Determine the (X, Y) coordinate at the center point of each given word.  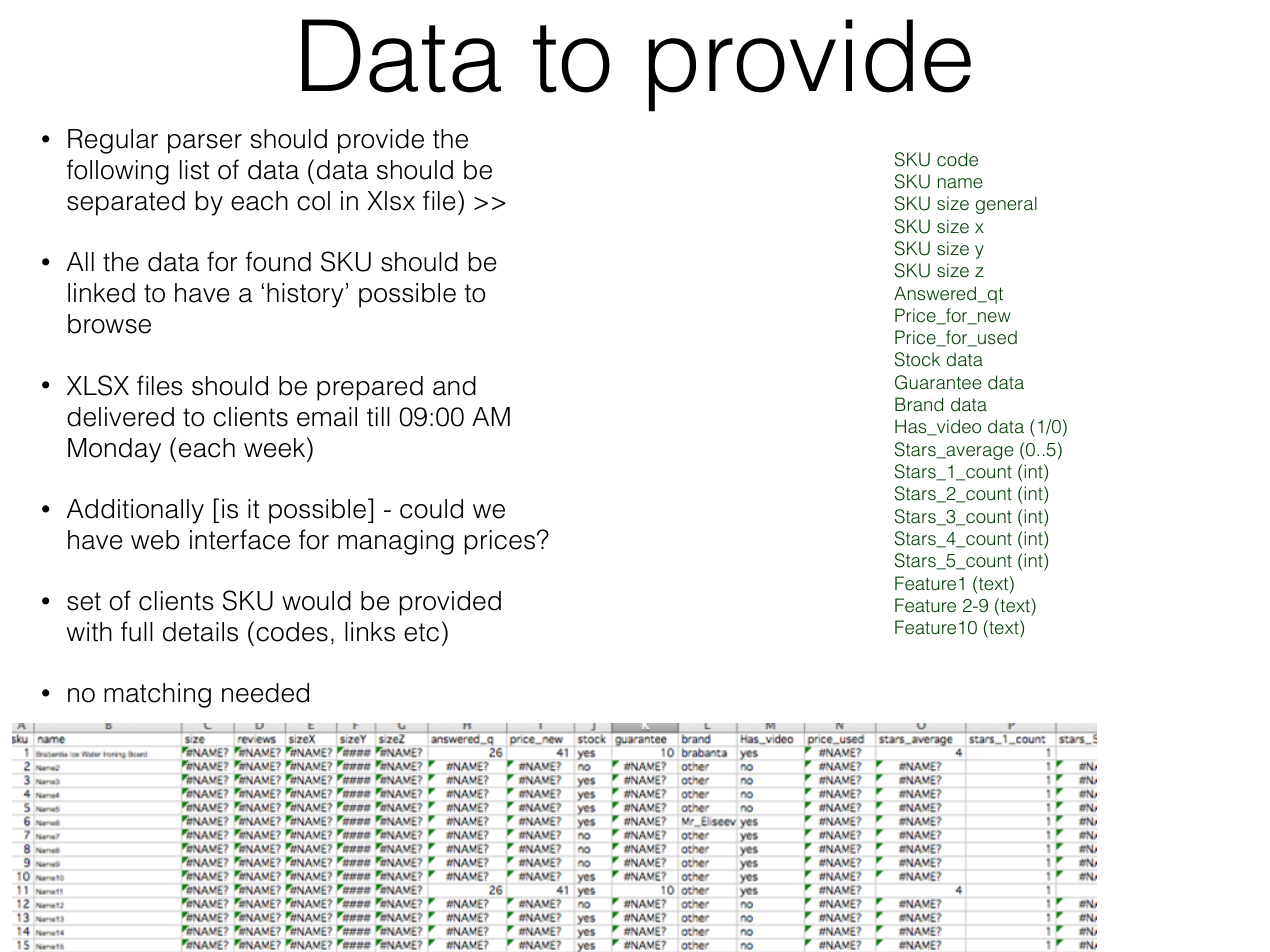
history (305, 295)
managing (396, 542)
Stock (917, 359)
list (195, 170)
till (378, 417)
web (155, 540)
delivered (120, 417)
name (960, 183)
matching (157, 695)
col (313, 201)
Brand (919, 404)
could (431, 509)
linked (101, 293)
